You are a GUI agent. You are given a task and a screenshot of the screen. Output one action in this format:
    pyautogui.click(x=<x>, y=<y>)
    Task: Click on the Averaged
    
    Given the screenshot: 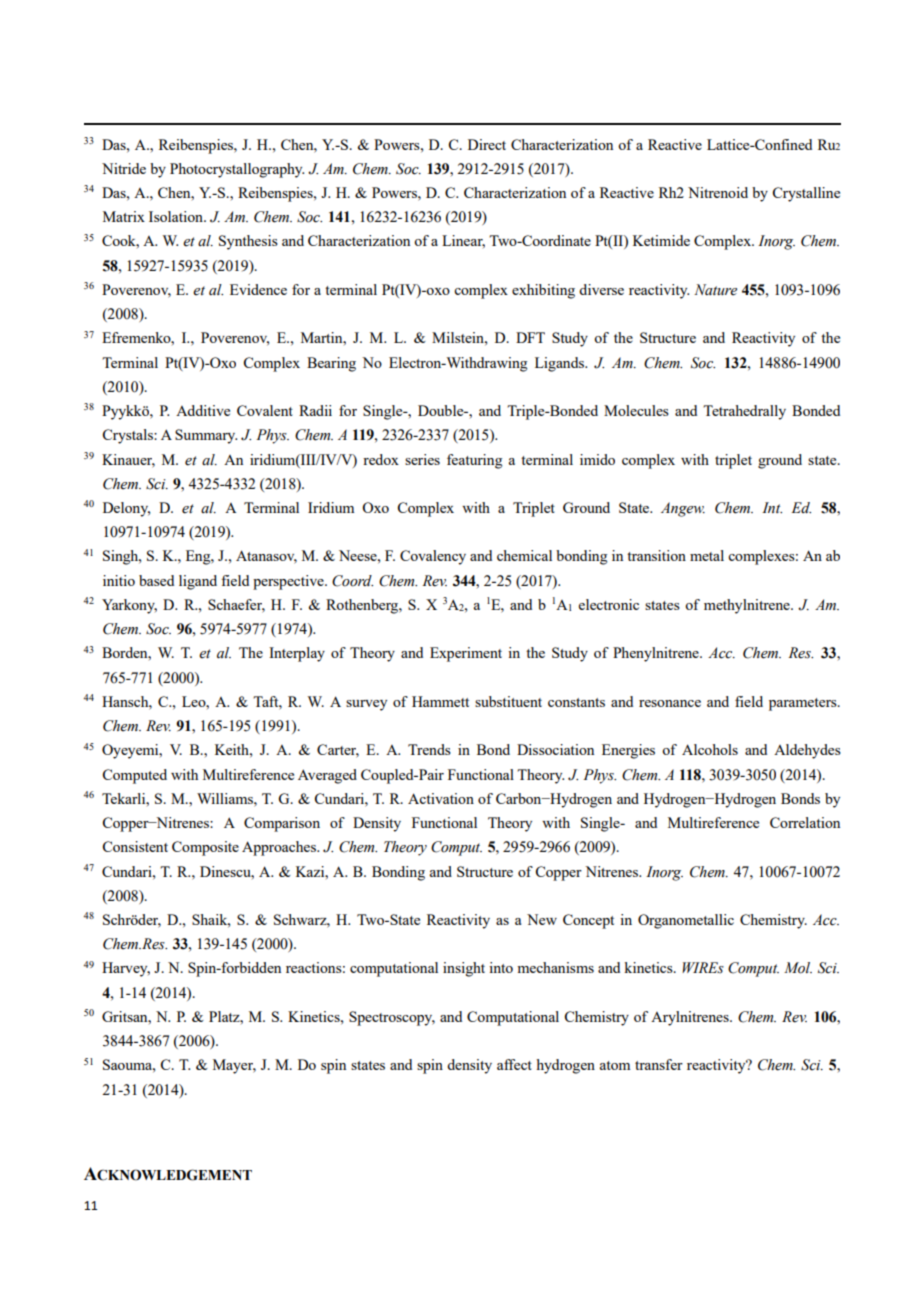 What is the action you would take?
    pyautogui.click(x=327, y=776)
